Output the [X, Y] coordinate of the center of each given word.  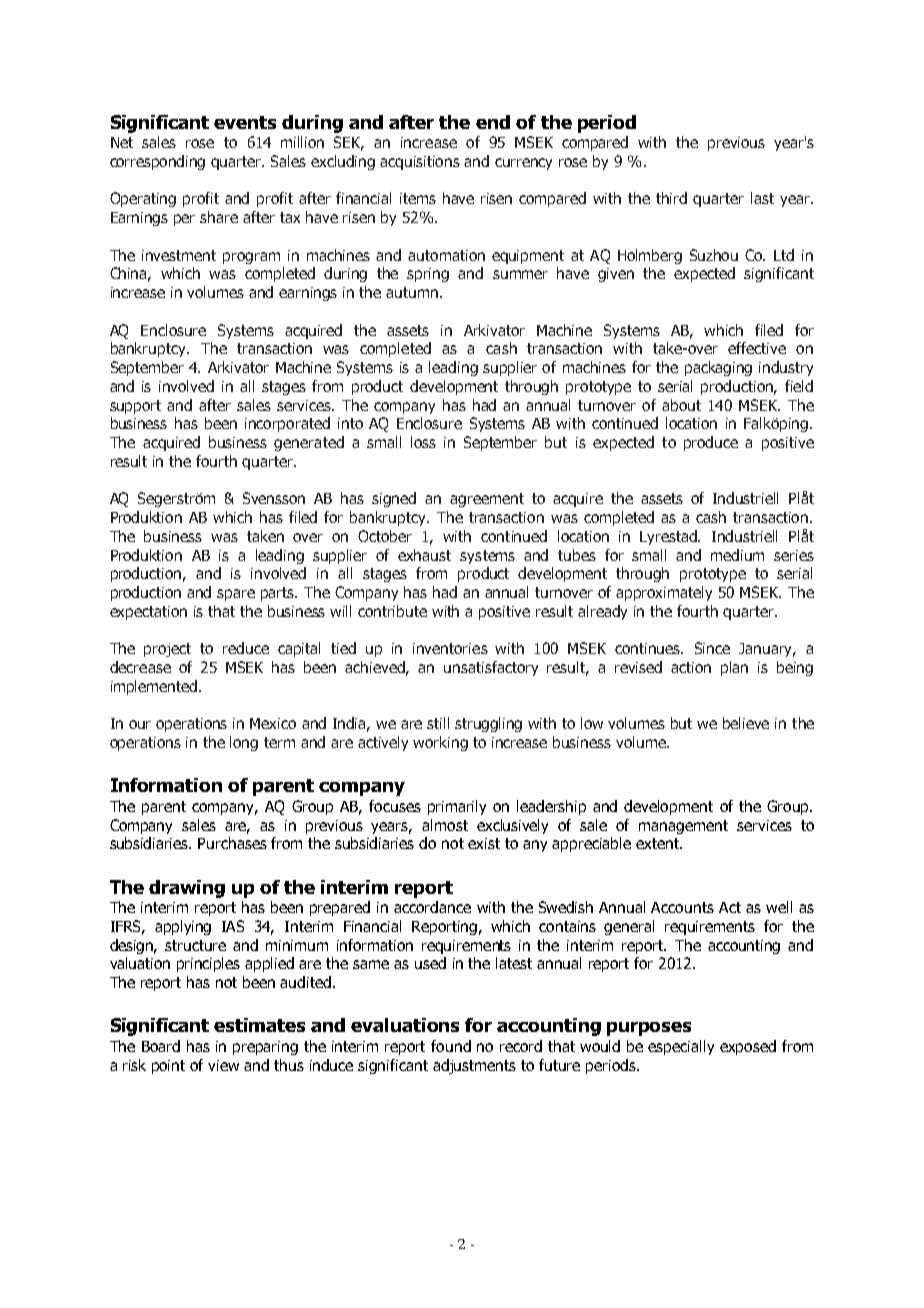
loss [423, 442]
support [135, 407]
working [440, 743]
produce [711, 443]
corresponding [157, 162]
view [223, 1065]
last [762, 198]
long [244, 743]
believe [746, 723]
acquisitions [420, 163]
